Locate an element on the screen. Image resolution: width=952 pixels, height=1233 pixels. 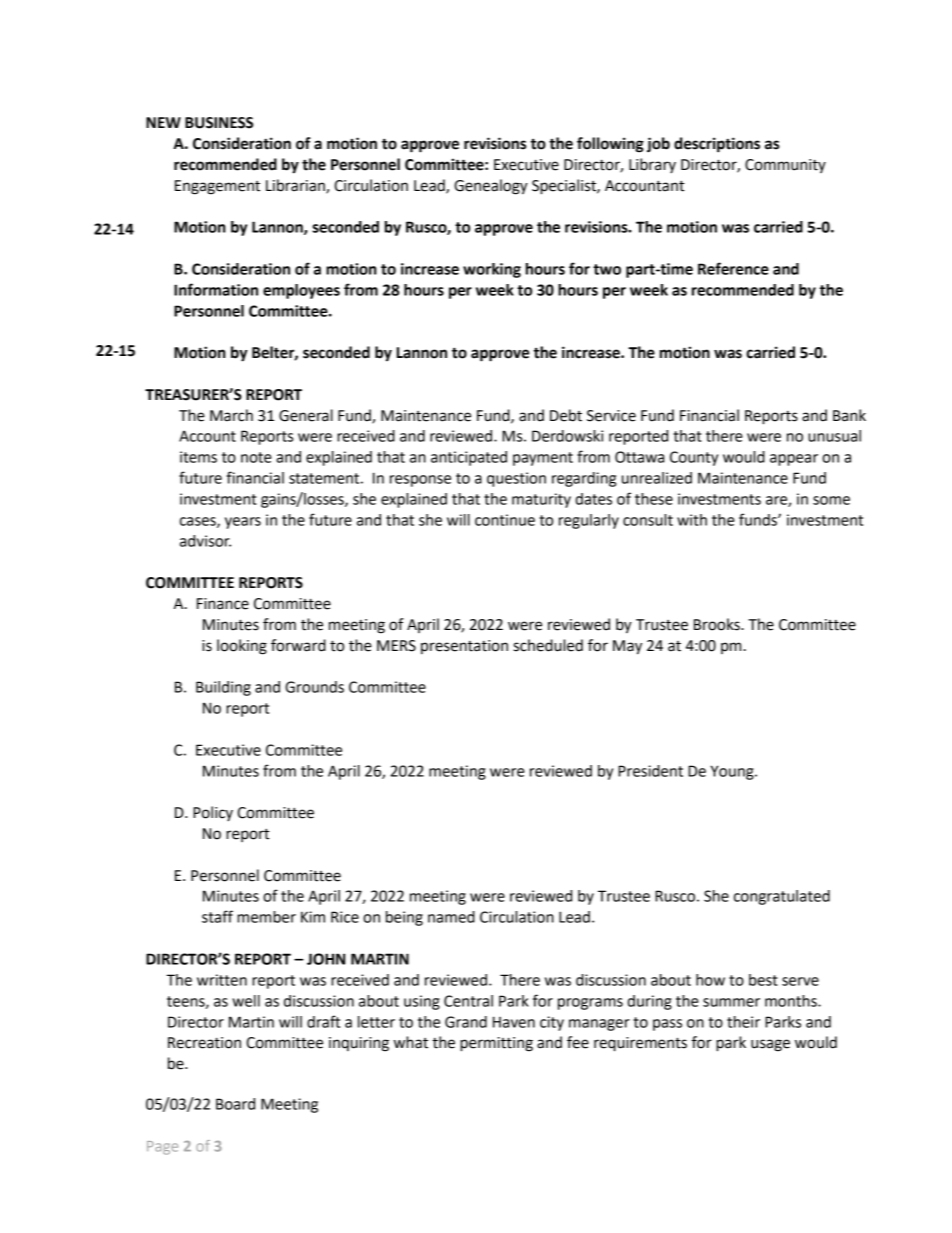
Debt is located at coordinates (566, 415).
